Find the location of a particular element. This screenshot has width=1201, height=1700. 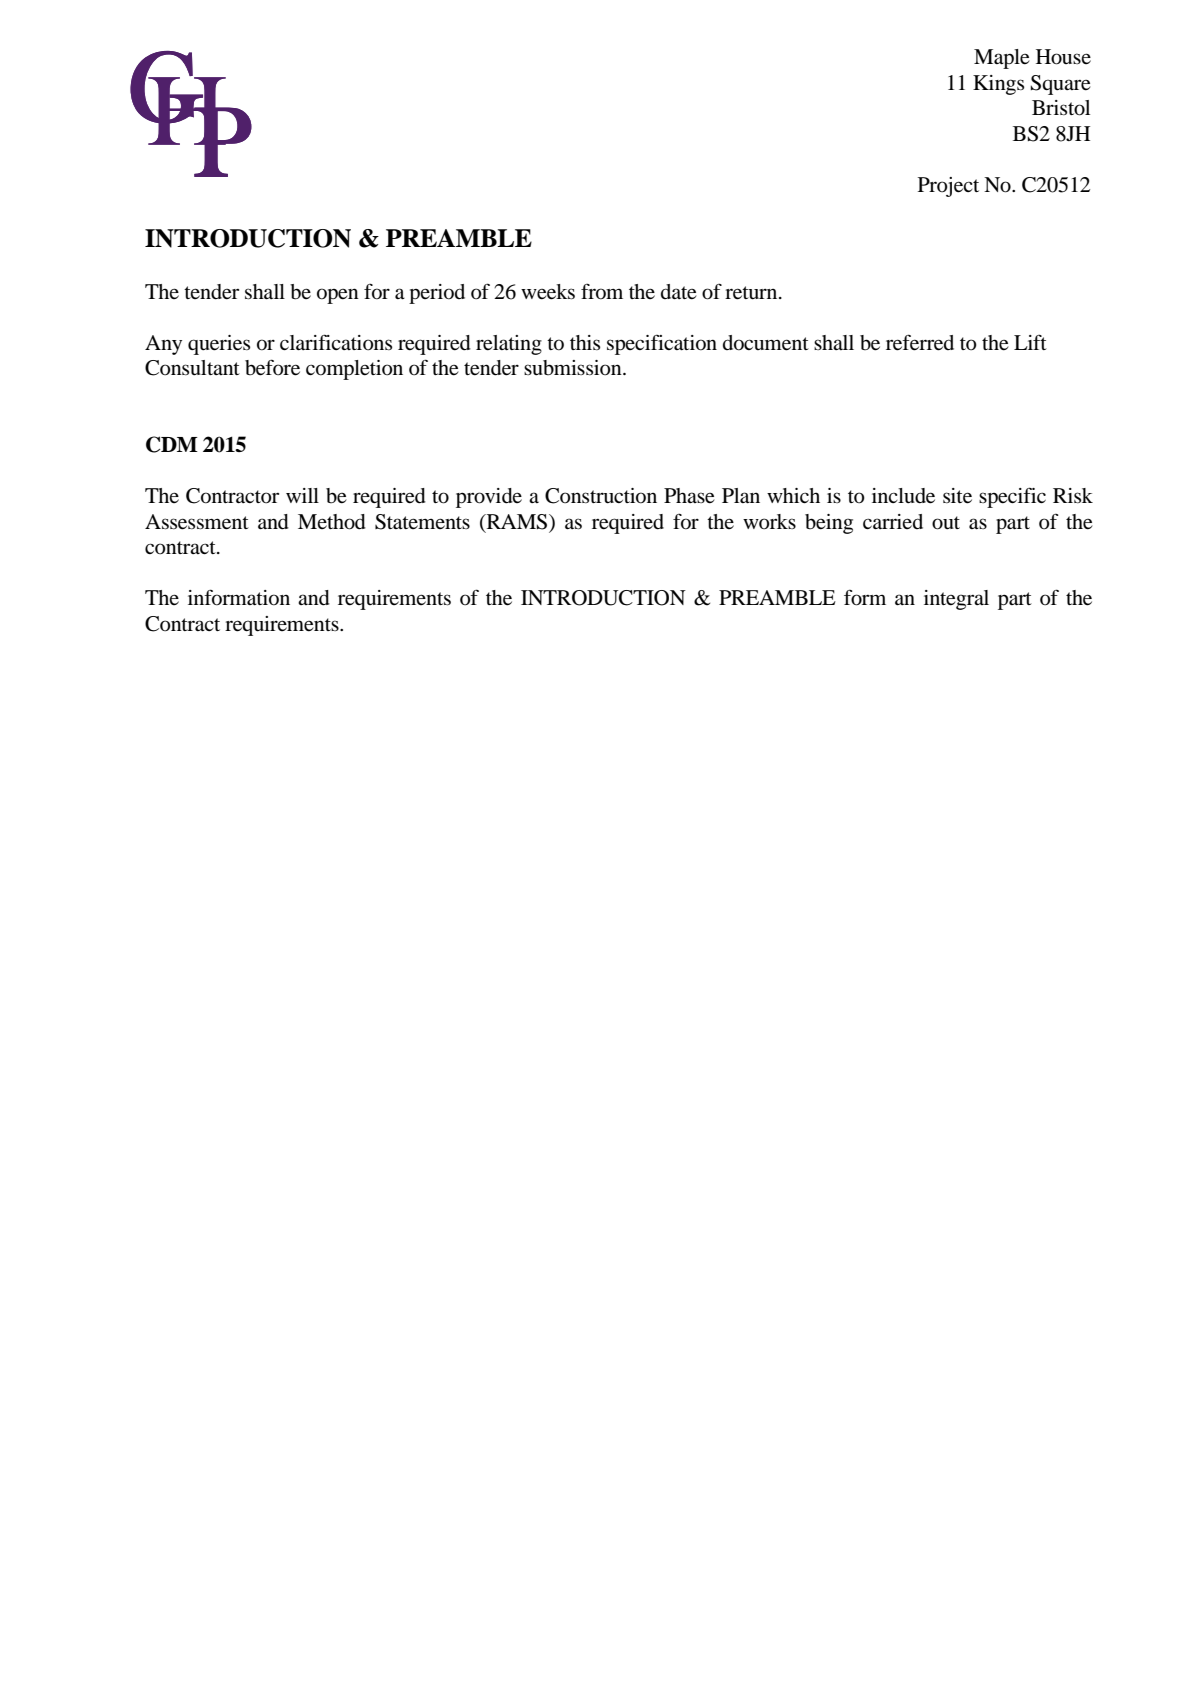

before is located at coordinates (272, 367).
